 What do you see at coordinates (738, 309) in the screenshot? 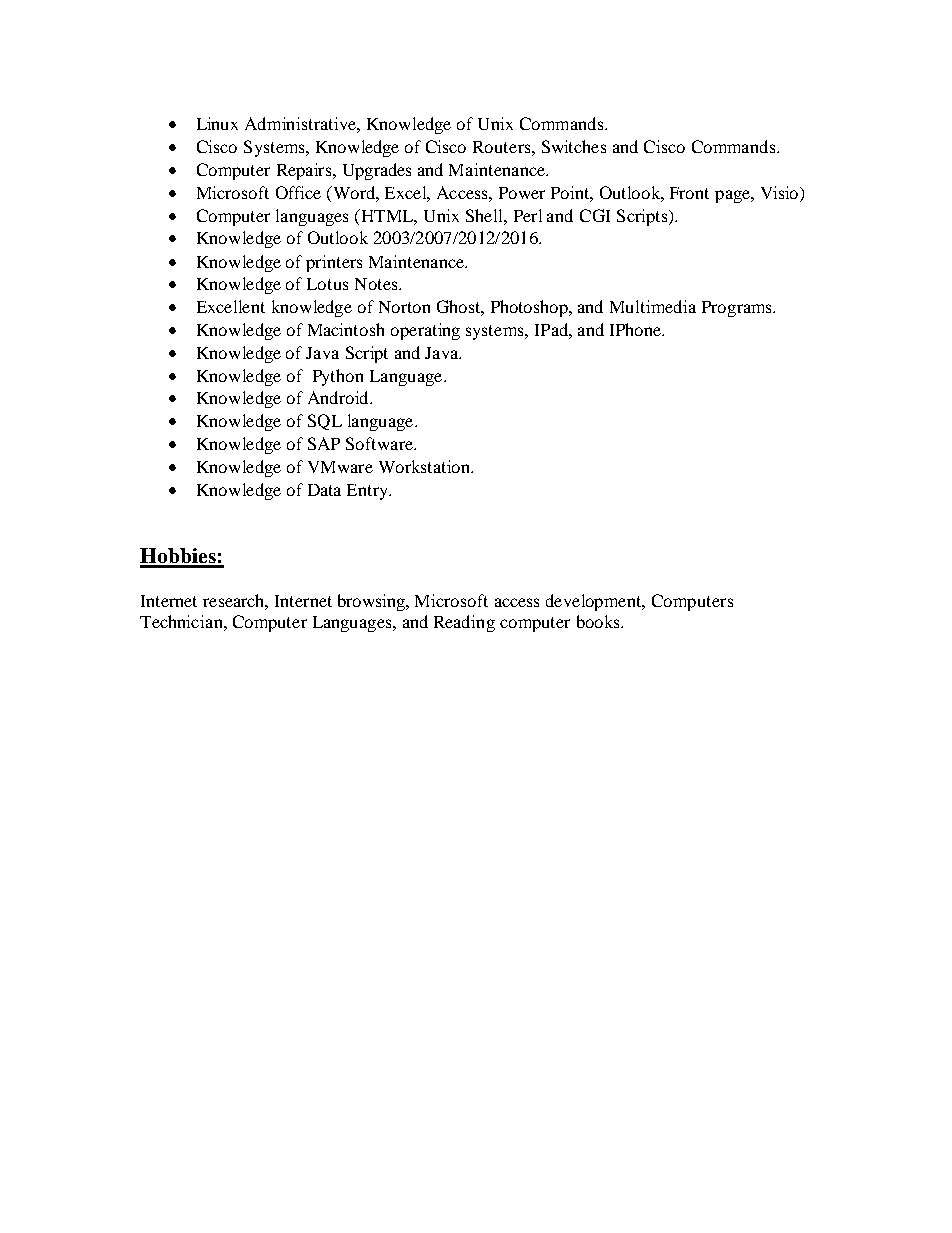
I see `Programs` at bounding box center [738, 309].
